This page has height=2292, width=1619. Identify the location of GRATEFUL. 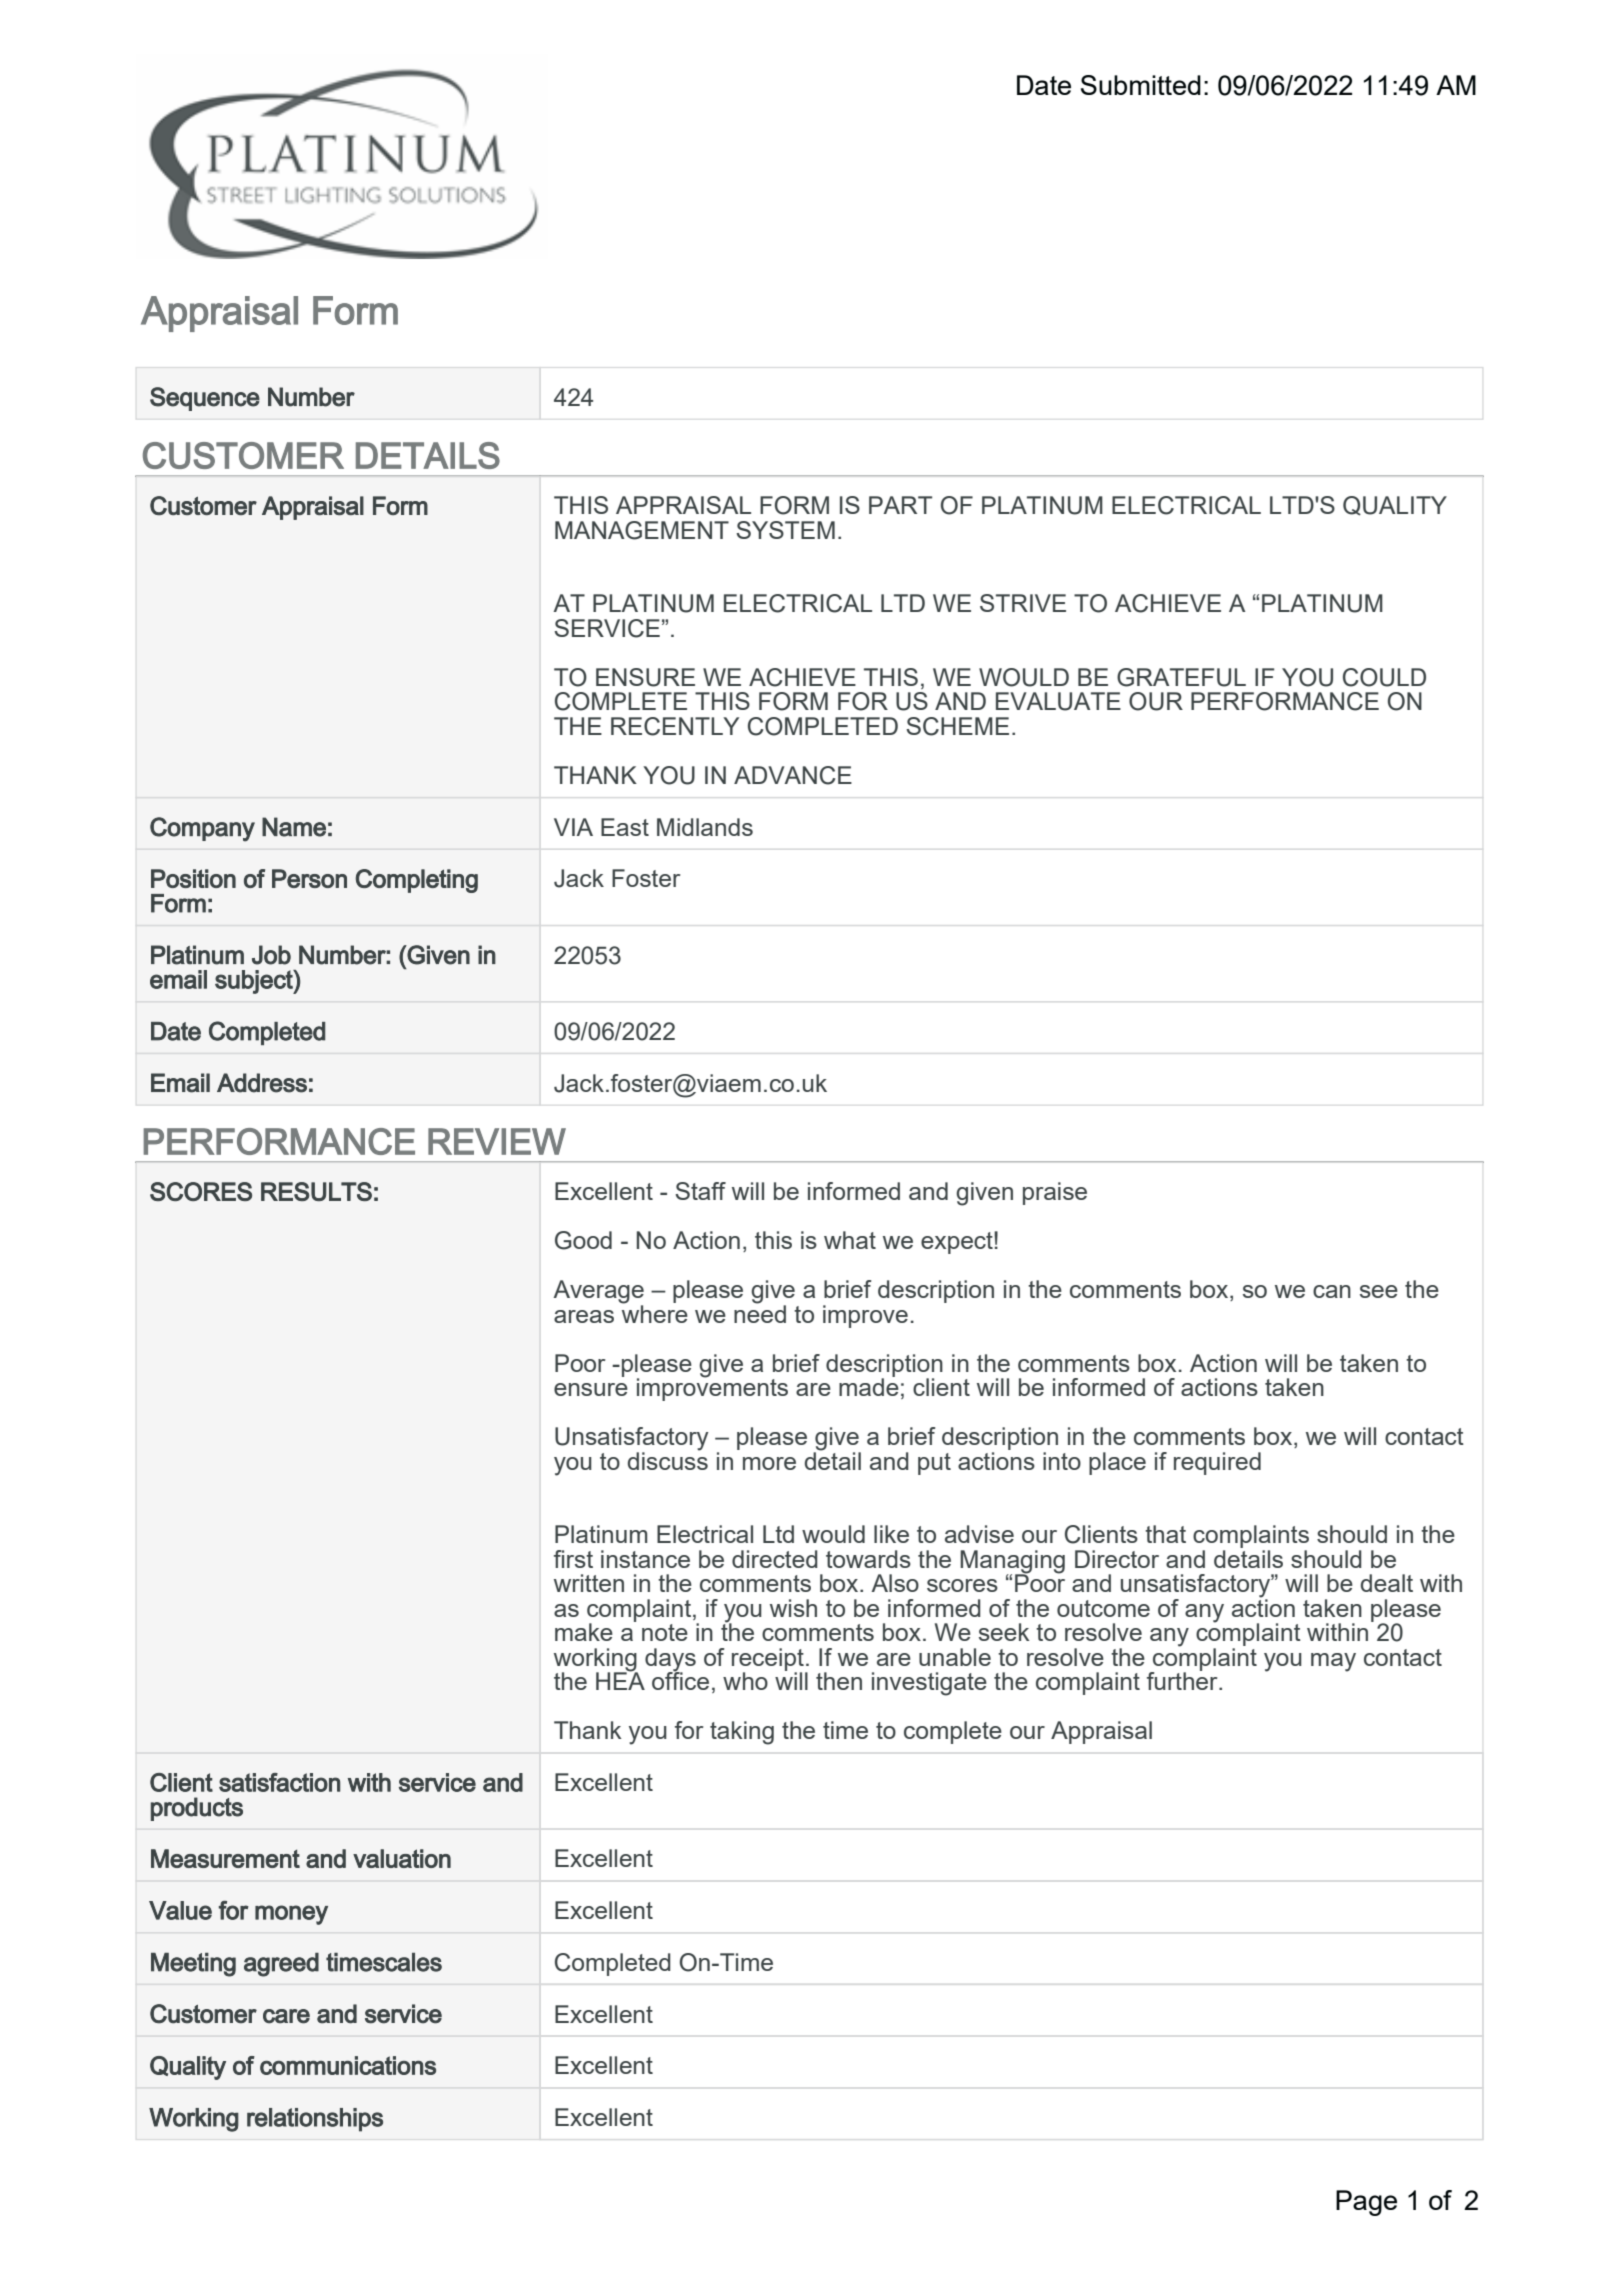
(1181, 677).
